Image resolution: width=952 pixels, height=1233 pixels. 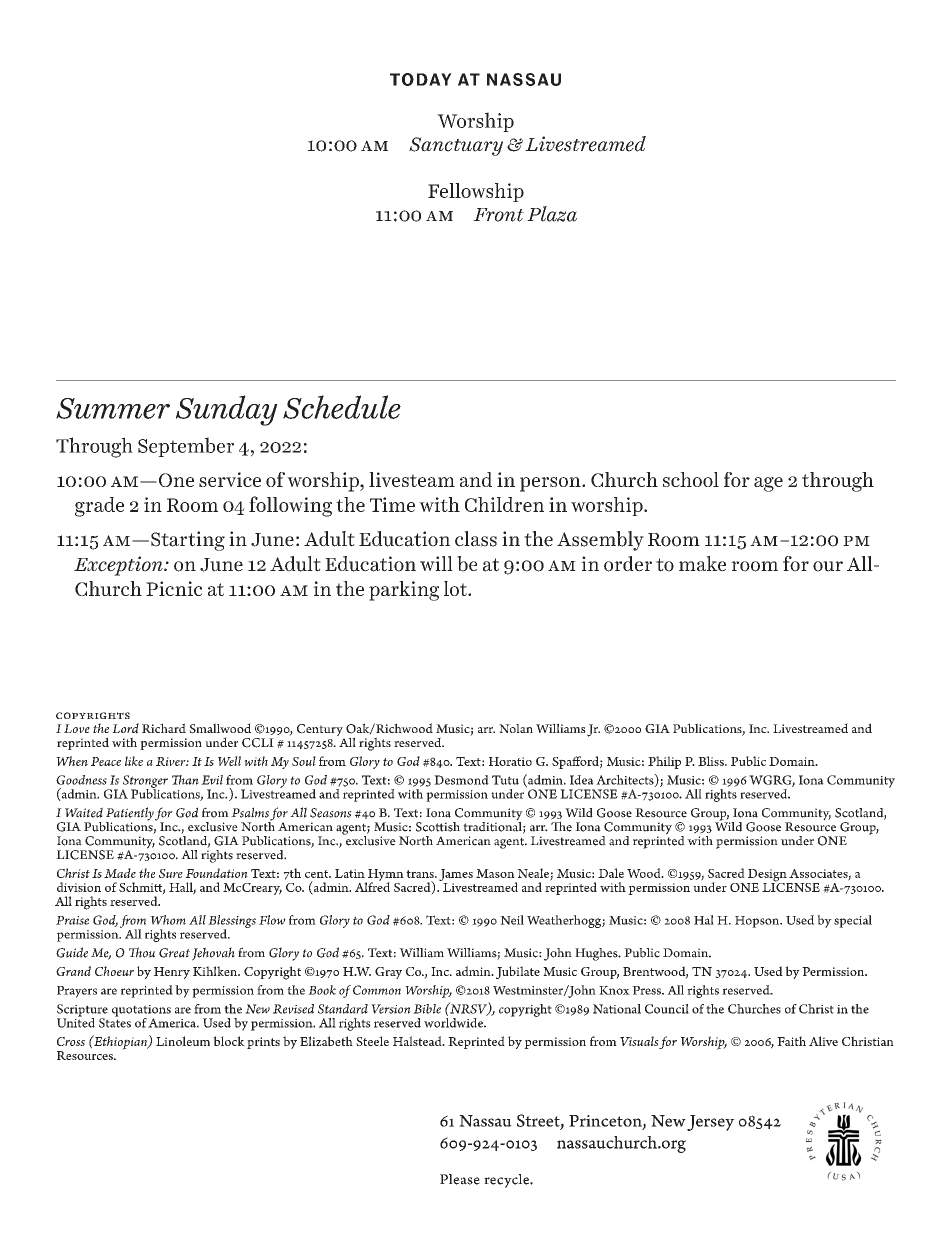 What do you see at coordinates (552, 214) in the image?
I see `Plaza` at bounding box center [552, 214].
